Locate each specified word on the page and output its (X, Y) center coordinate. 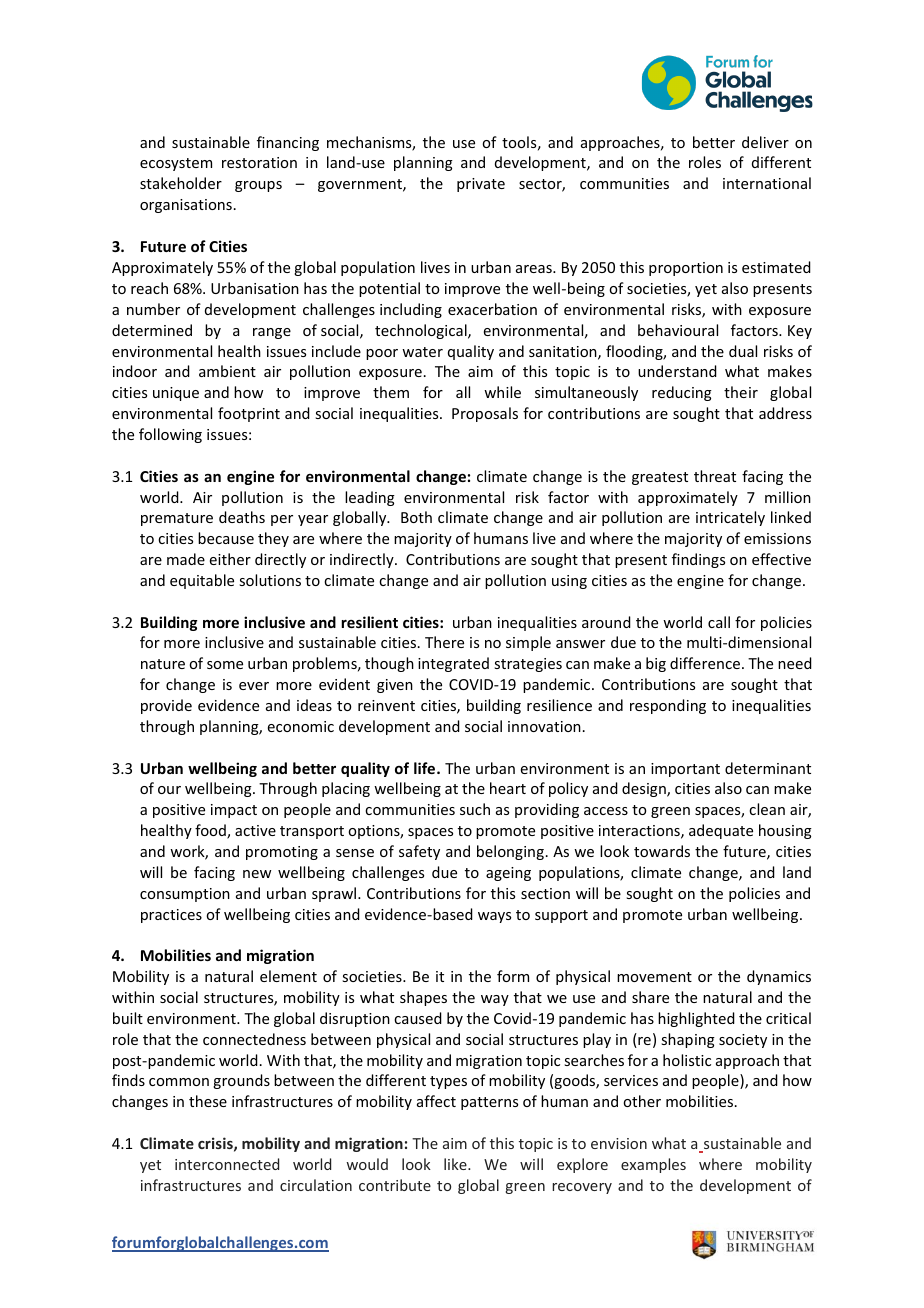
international (767, 183)
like (456, 1164)
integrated (453, 664)
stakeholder (181, 183)
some (225, 665)
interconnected (227, 1164)
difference (706, 663)
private (481, 185)
